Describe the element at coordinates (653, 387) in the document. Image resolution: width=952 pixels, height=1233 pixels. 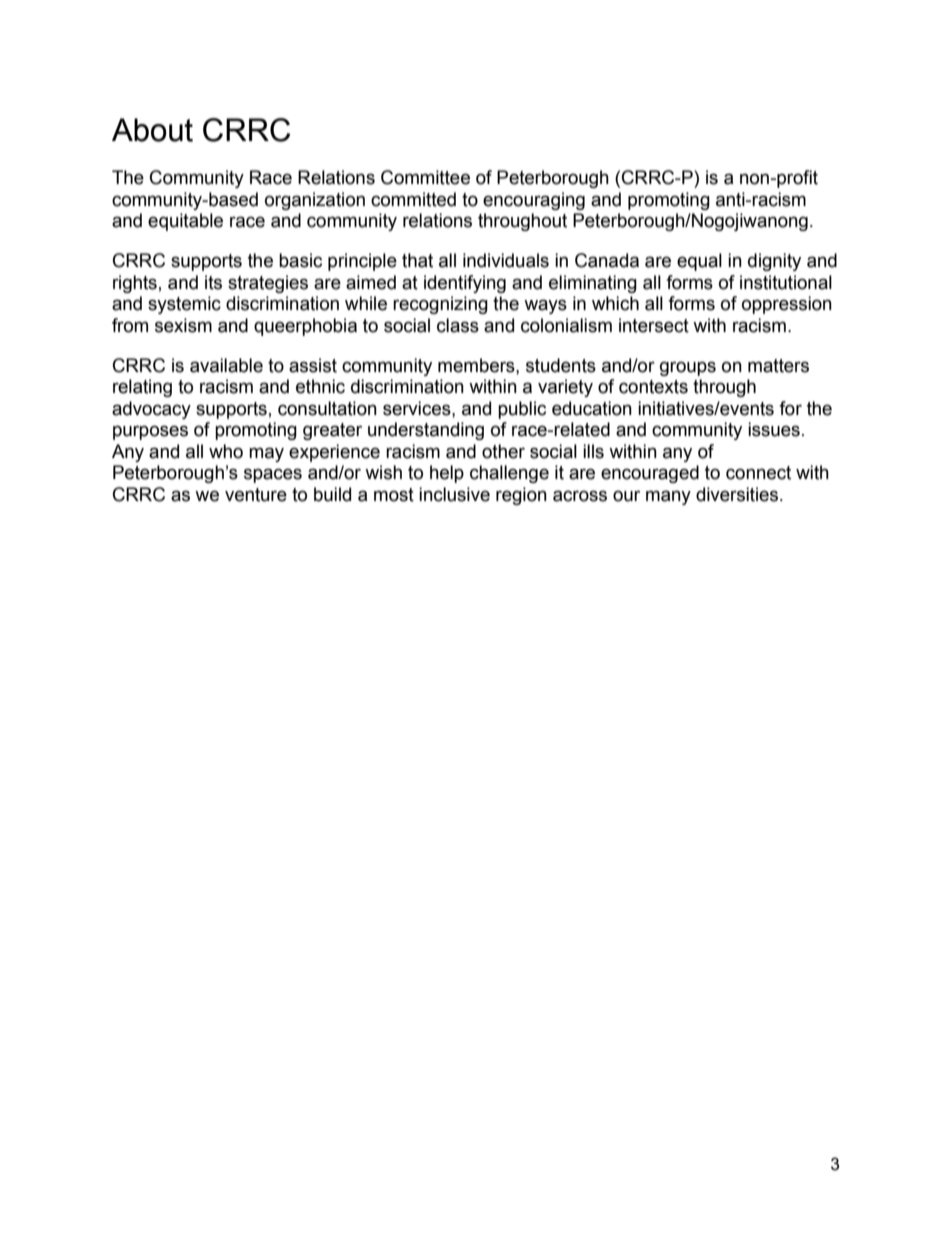
I see `contexts` at that location.
